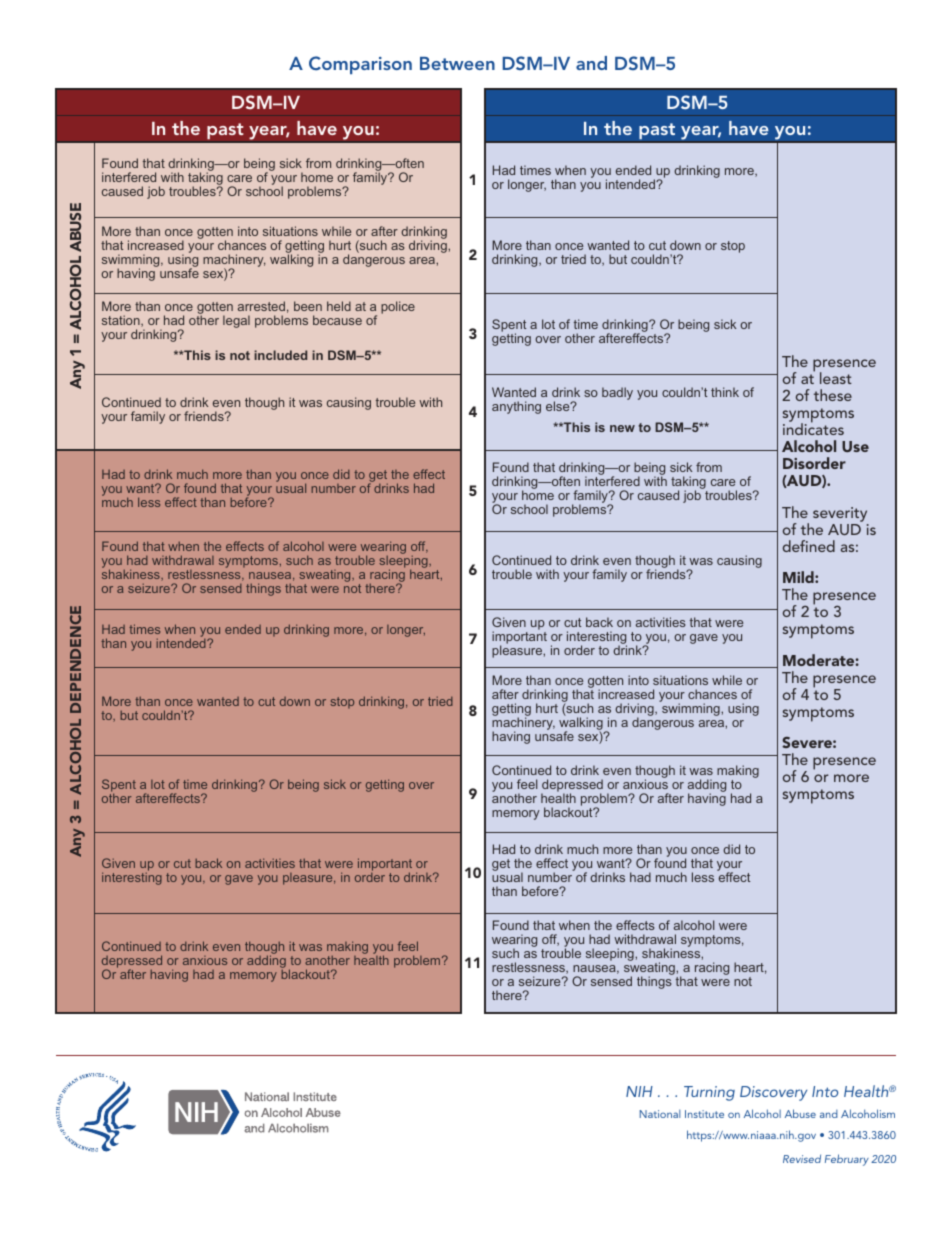 Image resolution: width=952 pixels, height=1233 pixels. Describe the element at coordinates (840, 514) in the image. I see `severity` at that location.
